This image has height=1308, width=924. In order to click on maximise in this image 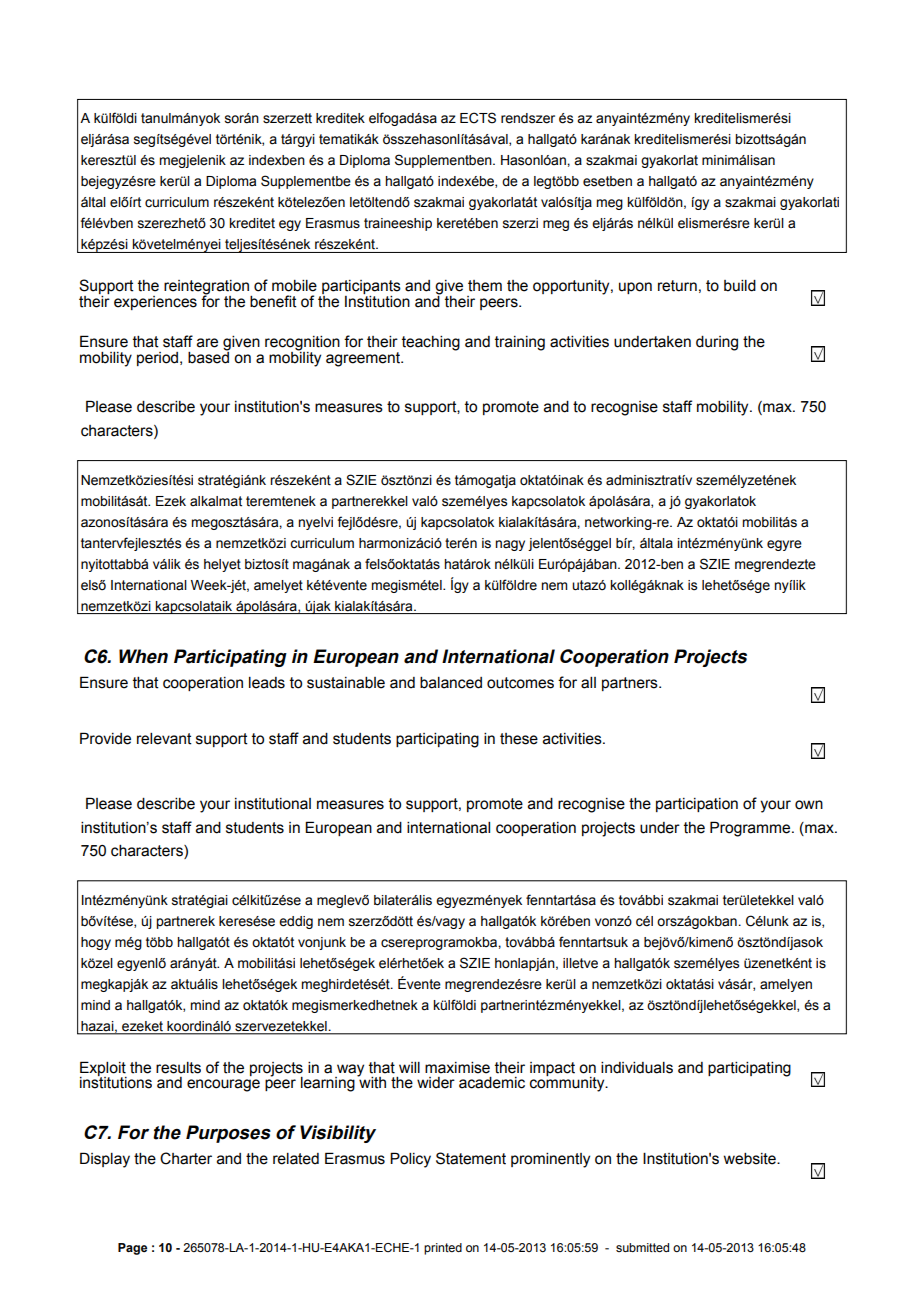, I will do `click(457, 1068)`.
